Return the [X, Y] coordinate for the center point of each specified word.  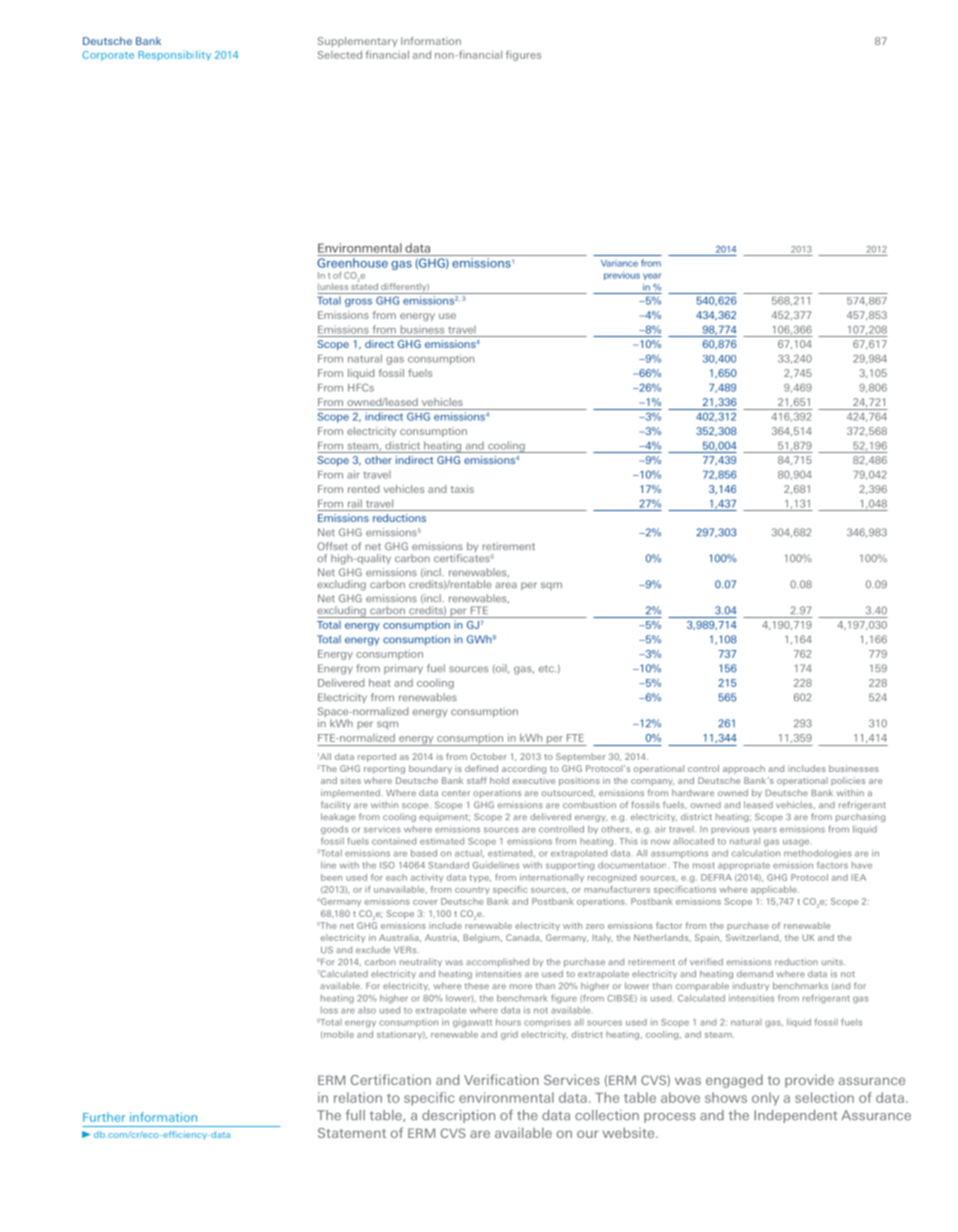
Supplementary [357, 42]
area [506, 585]
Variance [619, 263]
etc [547, 668]
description [458, 1116]
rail [355, 503]
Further [104, 1117]
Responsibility [174, 56]
